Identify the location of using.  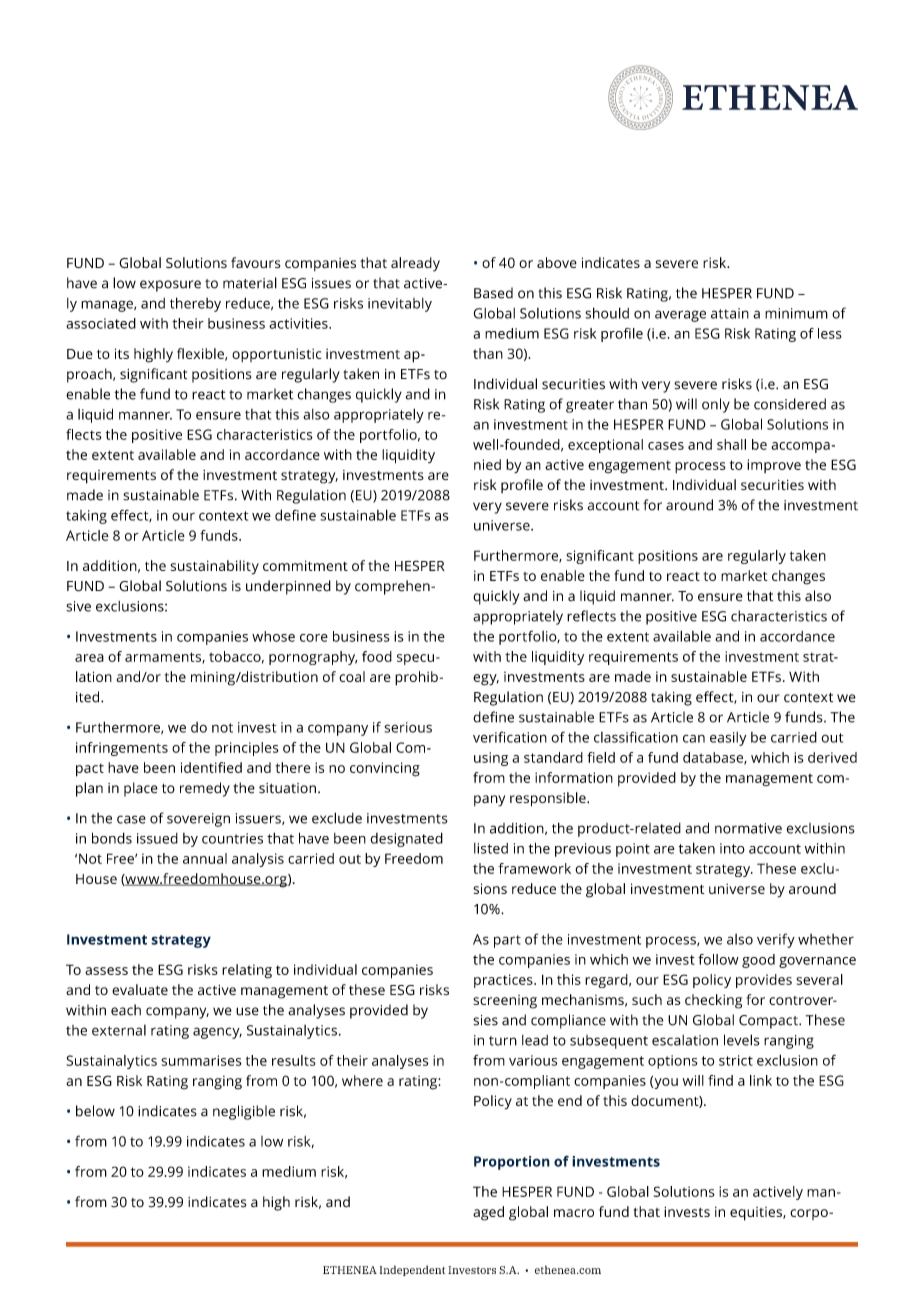
(491, 759).
